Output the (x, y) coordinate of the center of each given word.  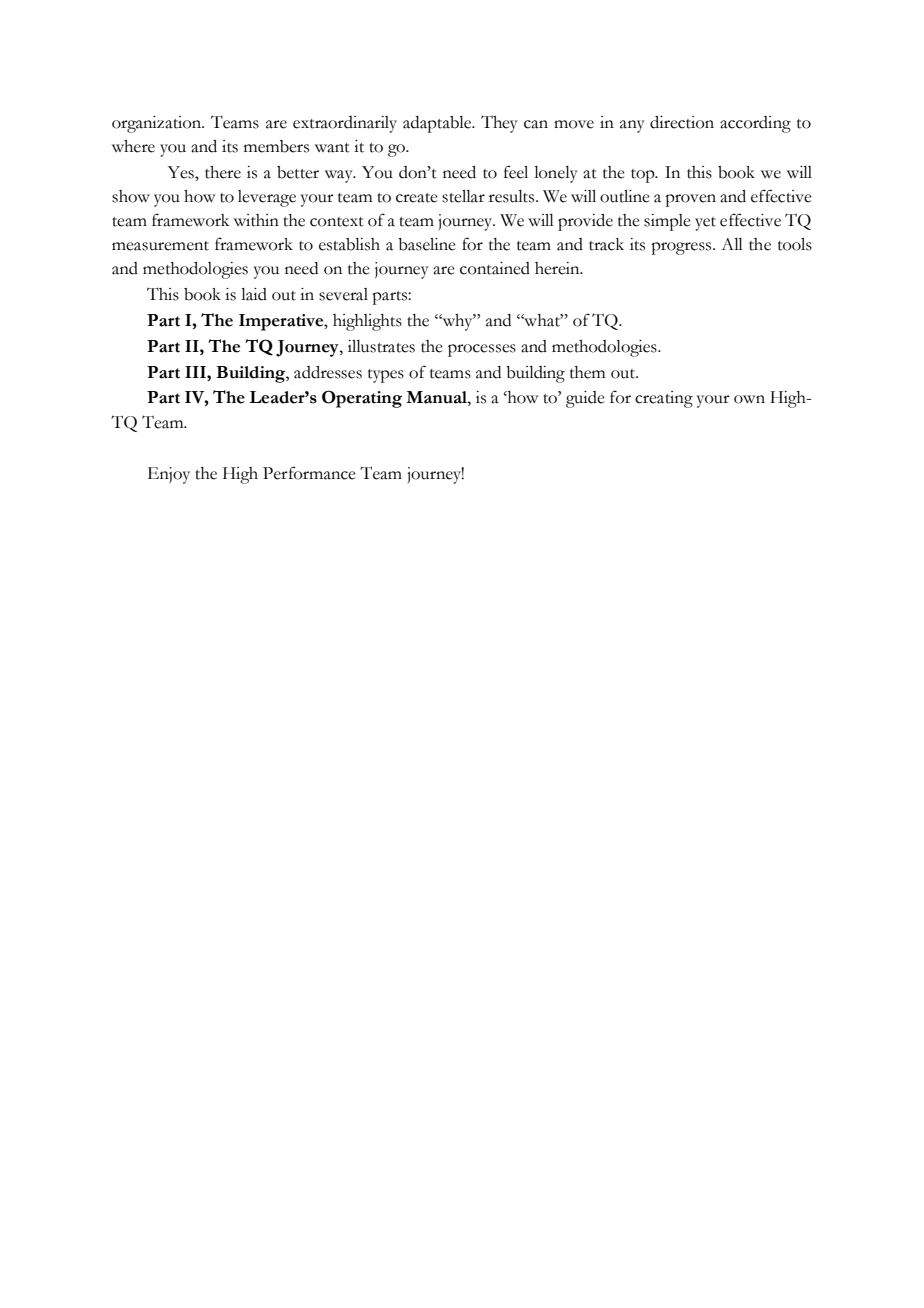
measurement (160, 246)
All (732, 244)
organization (158, 124)
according (755, 124)
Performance (309, 473)
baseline (427, 244)
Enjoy (169, 475)
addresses (328, 372)
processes (482, 350)
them (587, 372)
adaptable (438, 124)
